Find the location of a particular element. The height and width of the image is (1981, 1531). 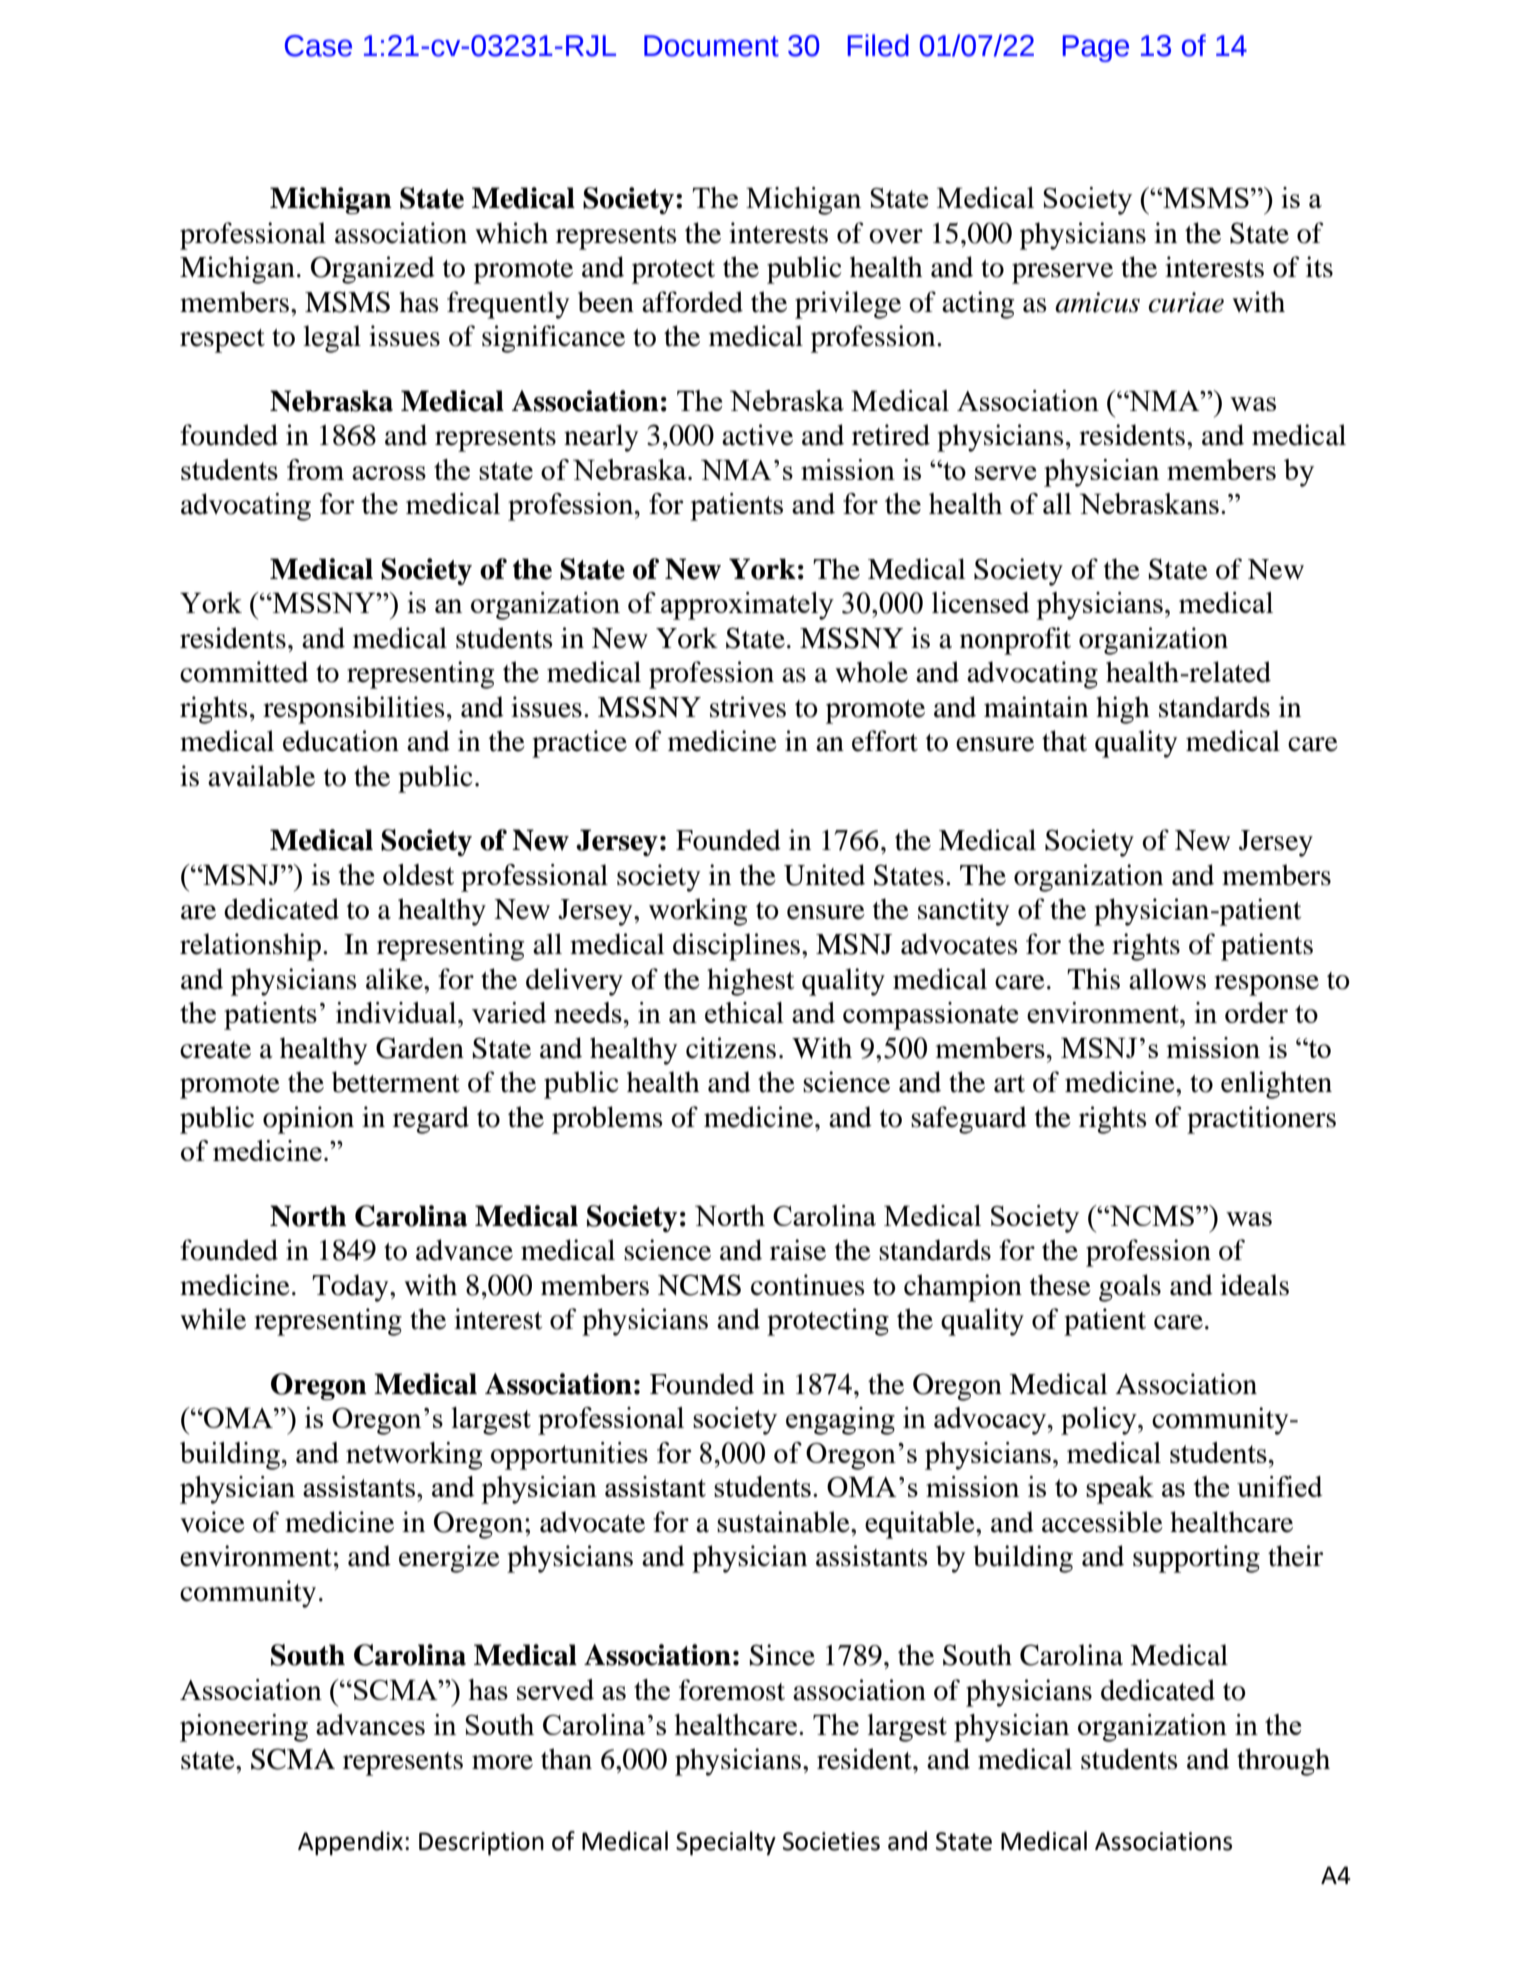

Specialty is located at coordinates (726, 1843).
